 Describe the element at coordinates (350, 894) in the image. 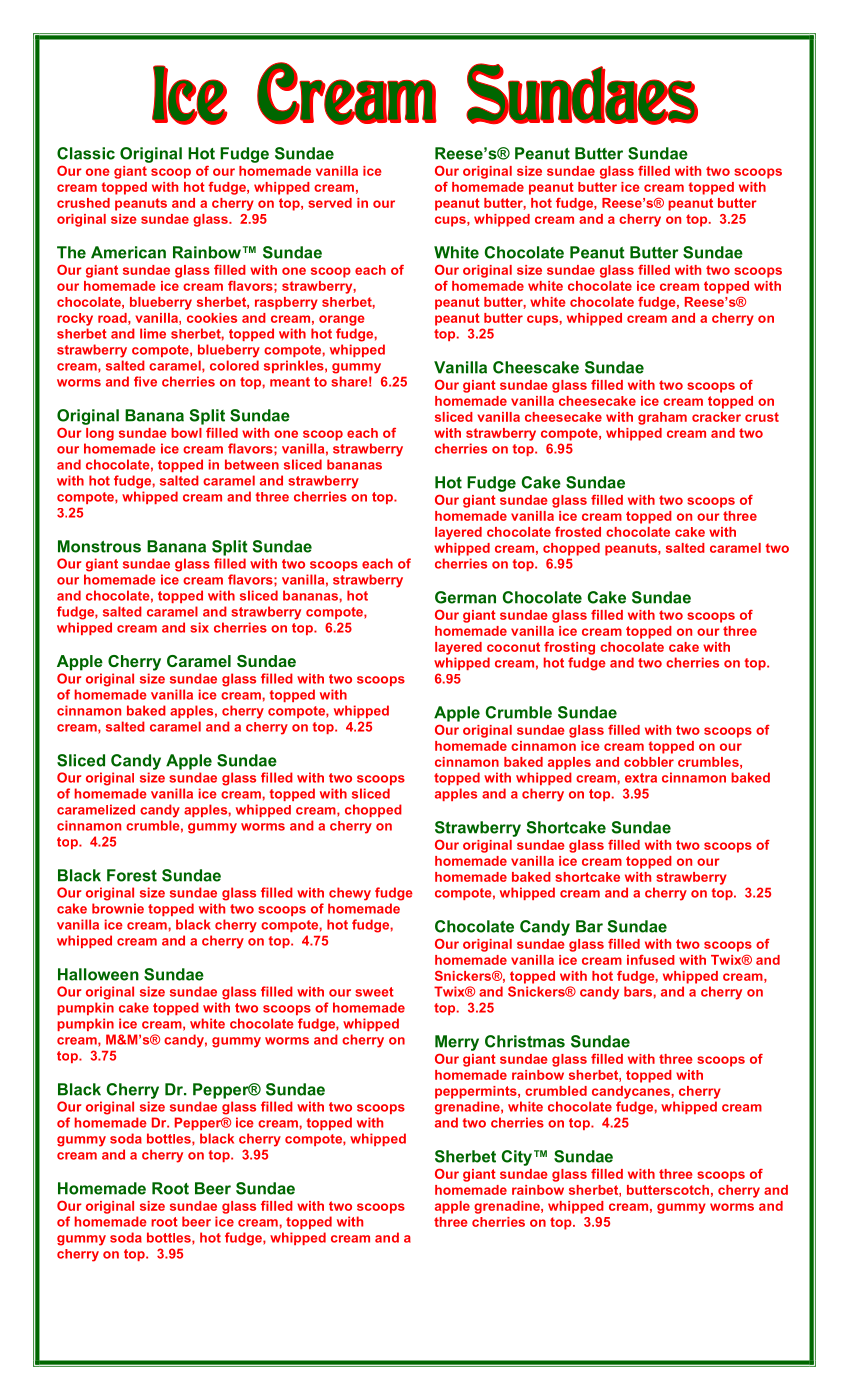

I see `chewy` at that location.
